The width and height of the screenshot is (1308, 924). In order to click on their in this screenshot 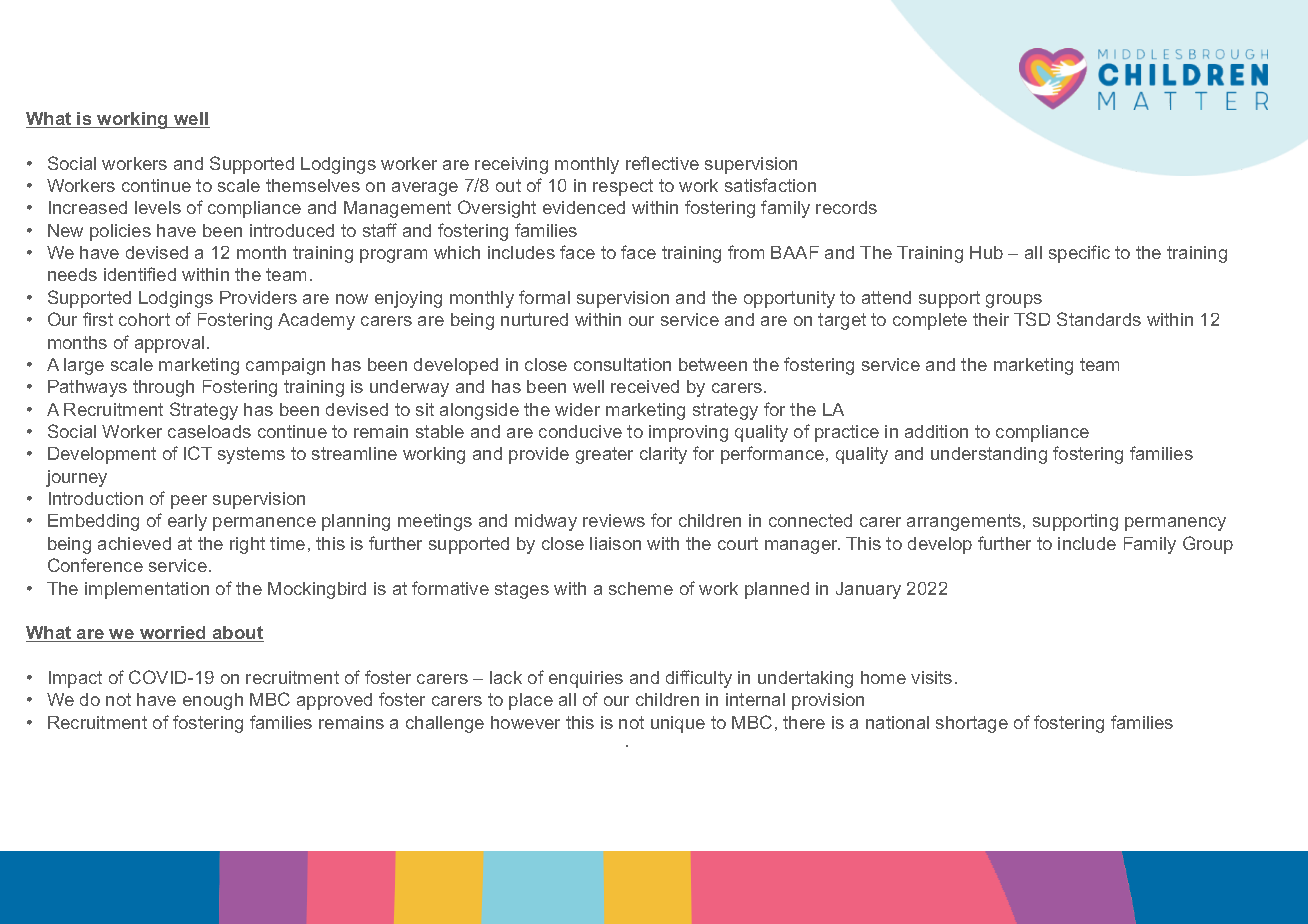, I will do `click(991, 319)`.
